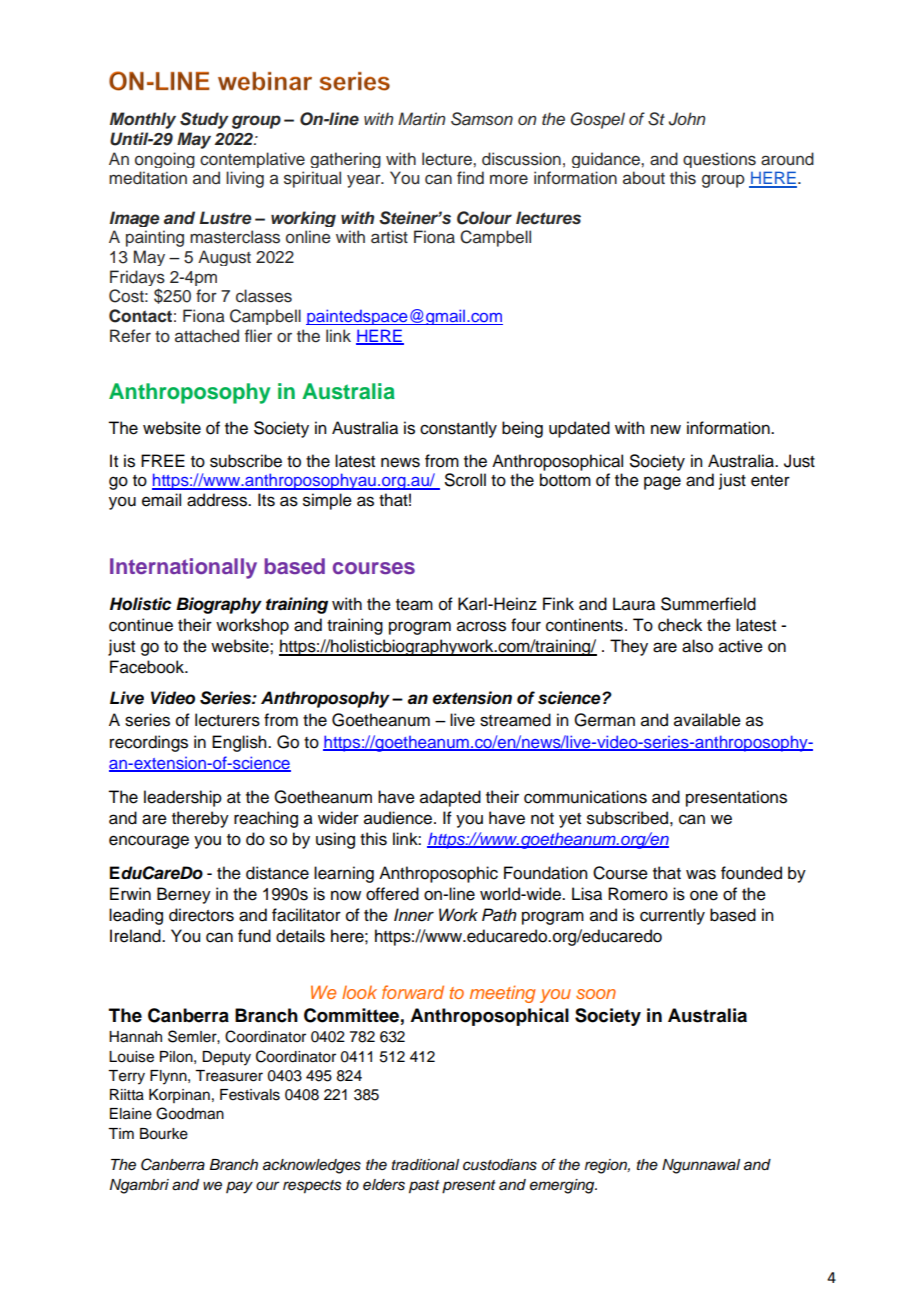 Image resolution: width=924 pixels, height=1308 pixels. What do you see at coordinates (481, 626) in the document?
I see `across` at bounding box center [481, 626].
